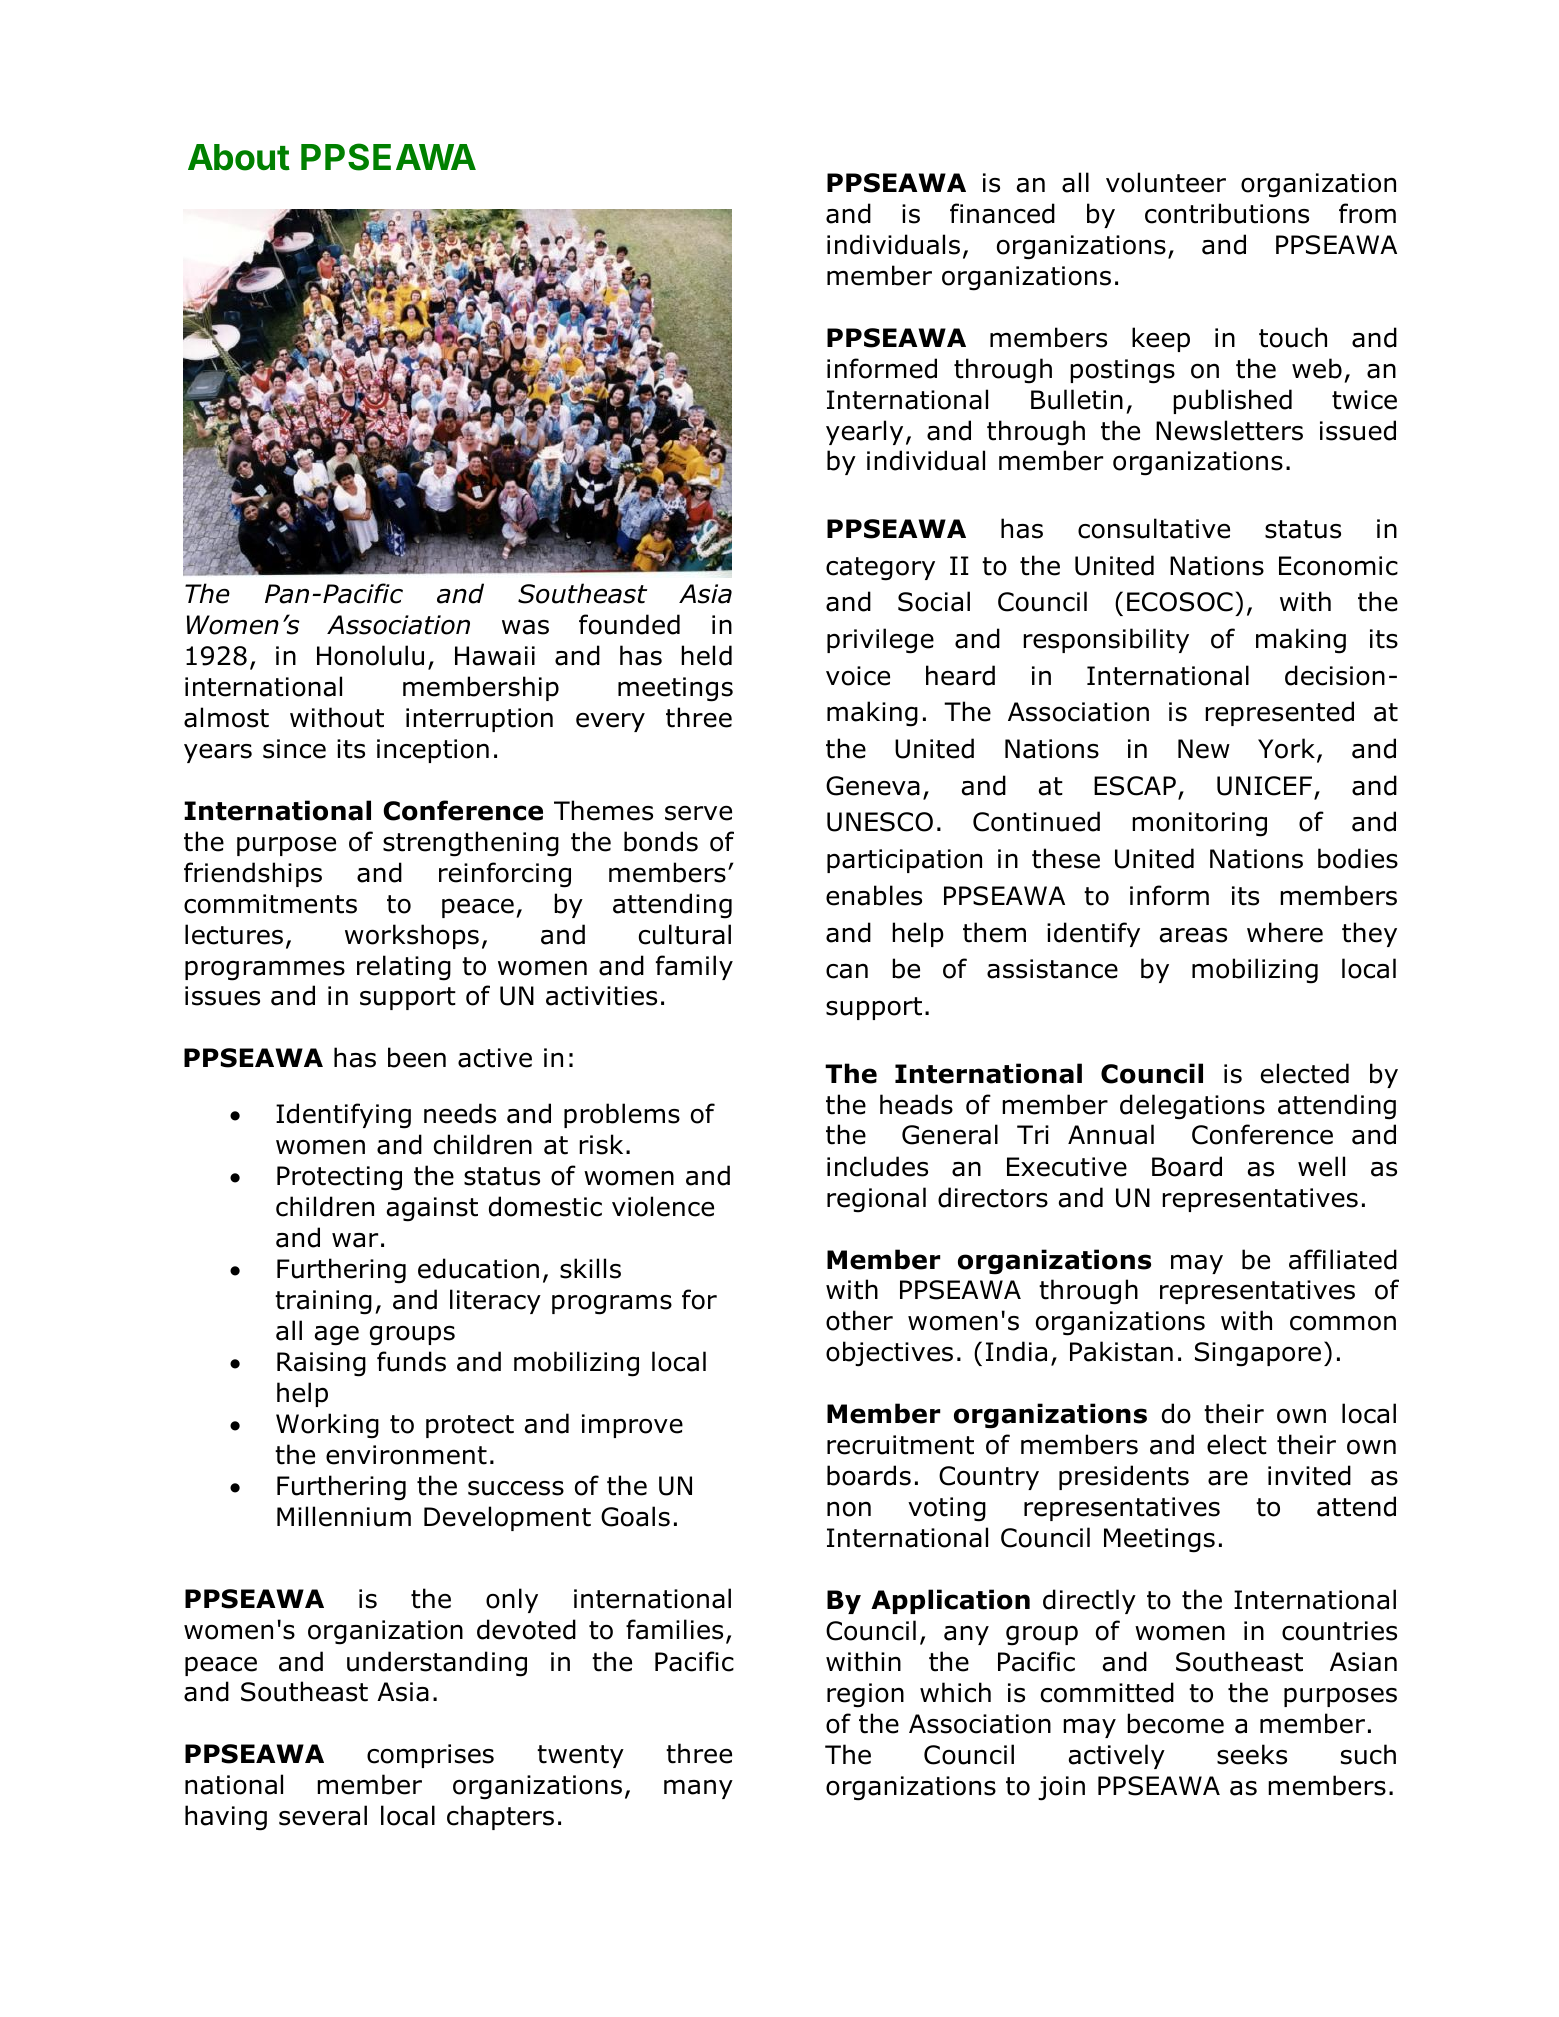 The image size is (1559, 2017). Describe the element at coordinates (1227, 213) in the screenshot. I see `contributions` at that location.
